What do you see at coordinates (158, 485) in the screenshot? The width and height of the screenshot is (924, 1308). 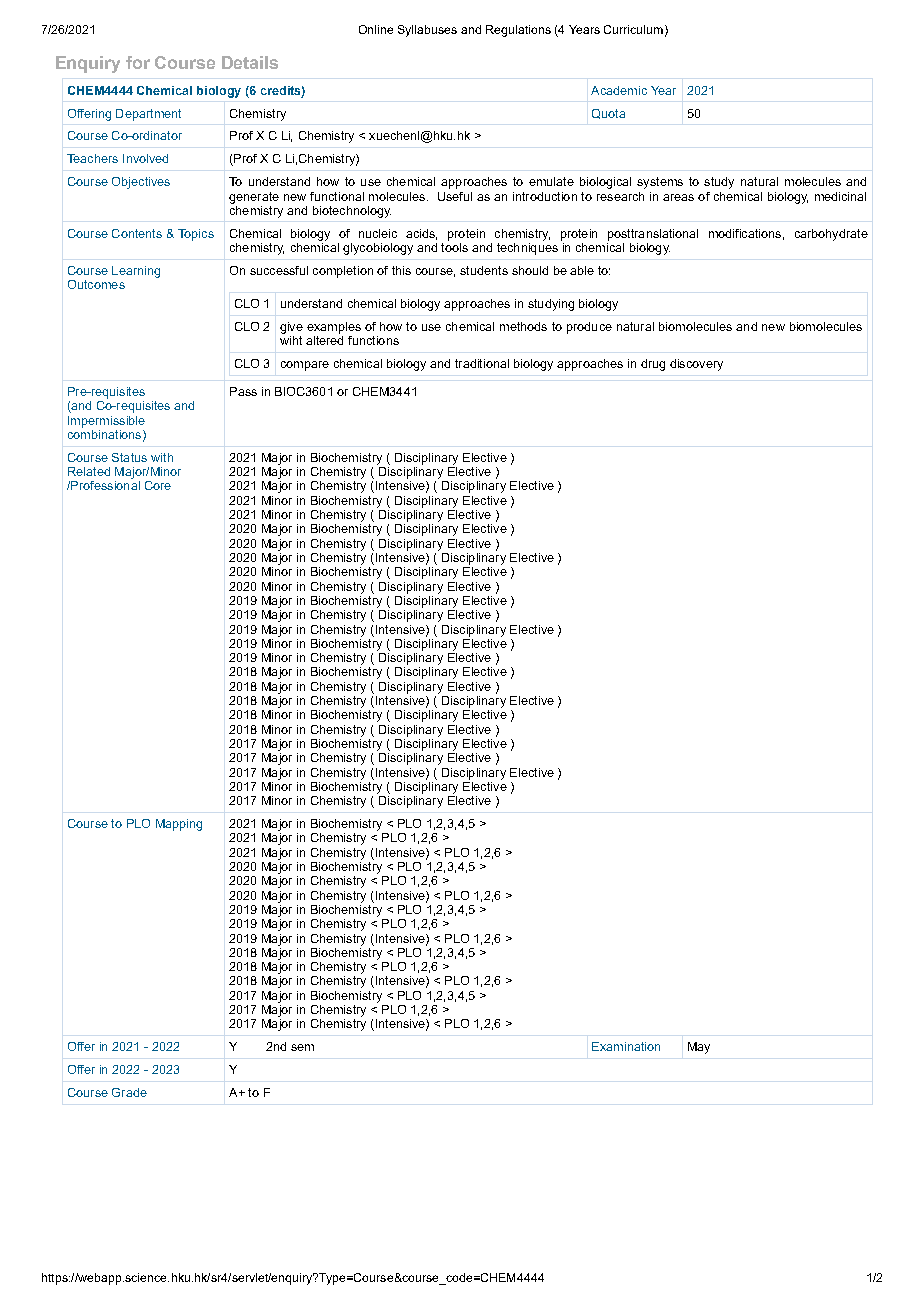 I see `Core` at bounding box center [158, 485].
